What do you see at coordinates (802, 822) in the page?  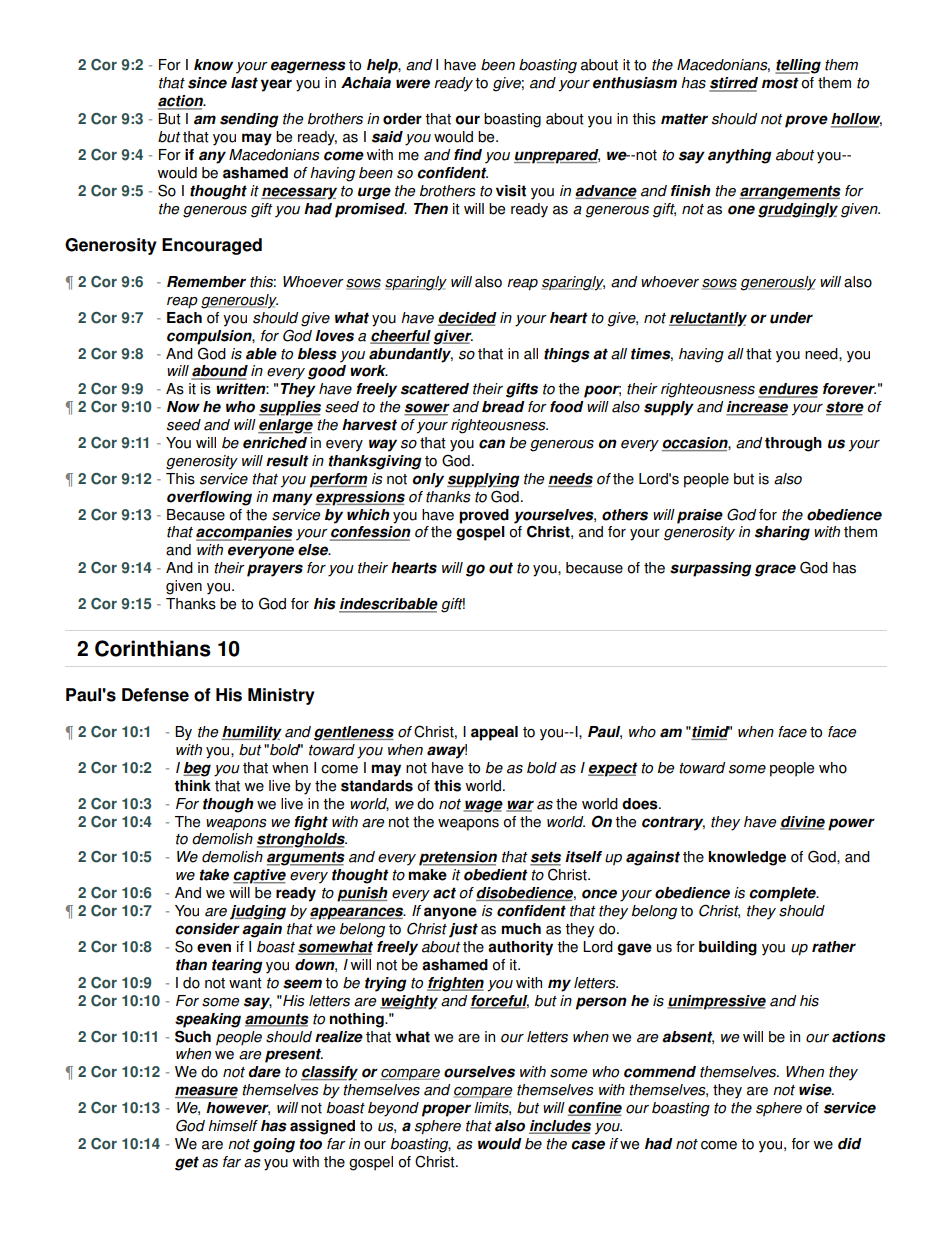 I see `divine` at bounding box center [802, 822].
